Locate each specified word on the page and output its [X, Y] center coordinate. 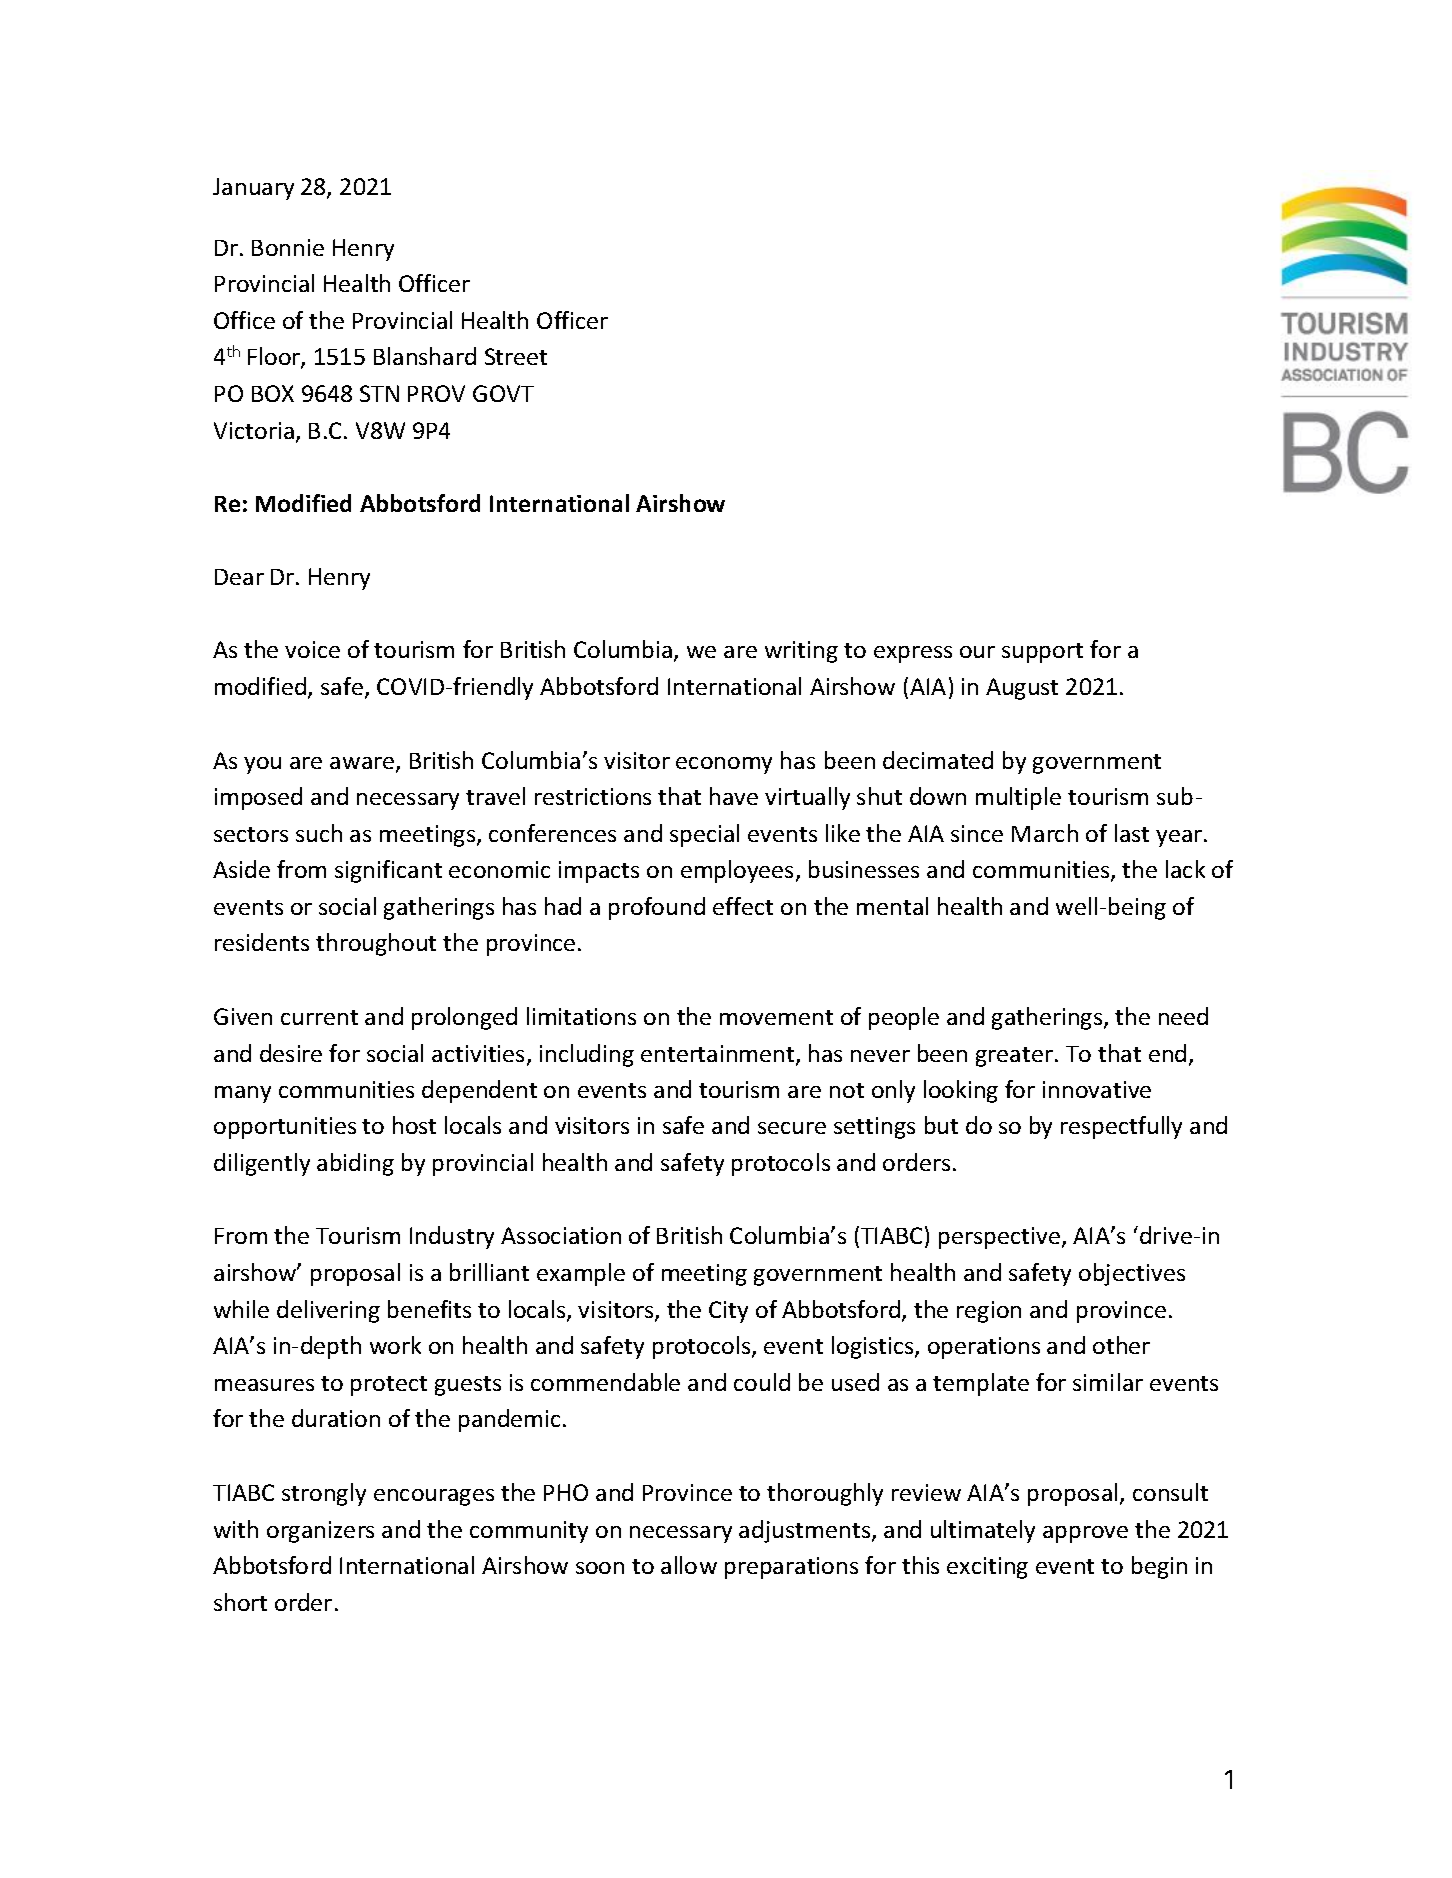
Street [516, 356]
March [1045, 833]
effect [743, 906]
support [1042, 653]
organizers [320, 1532]
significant [388, 871]
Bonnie [288, 247]
